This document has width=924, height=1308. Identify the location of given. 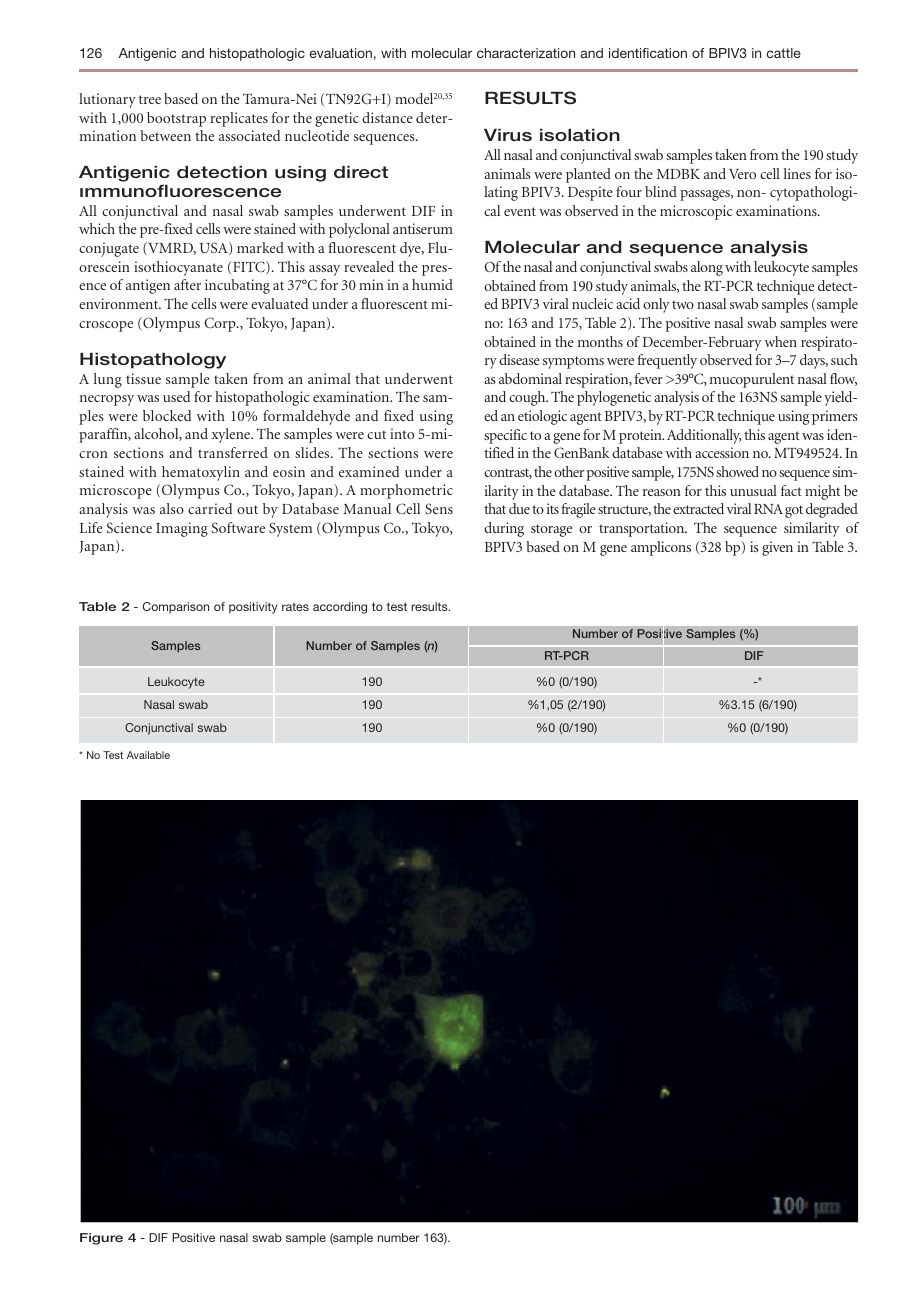
(777, 548).
